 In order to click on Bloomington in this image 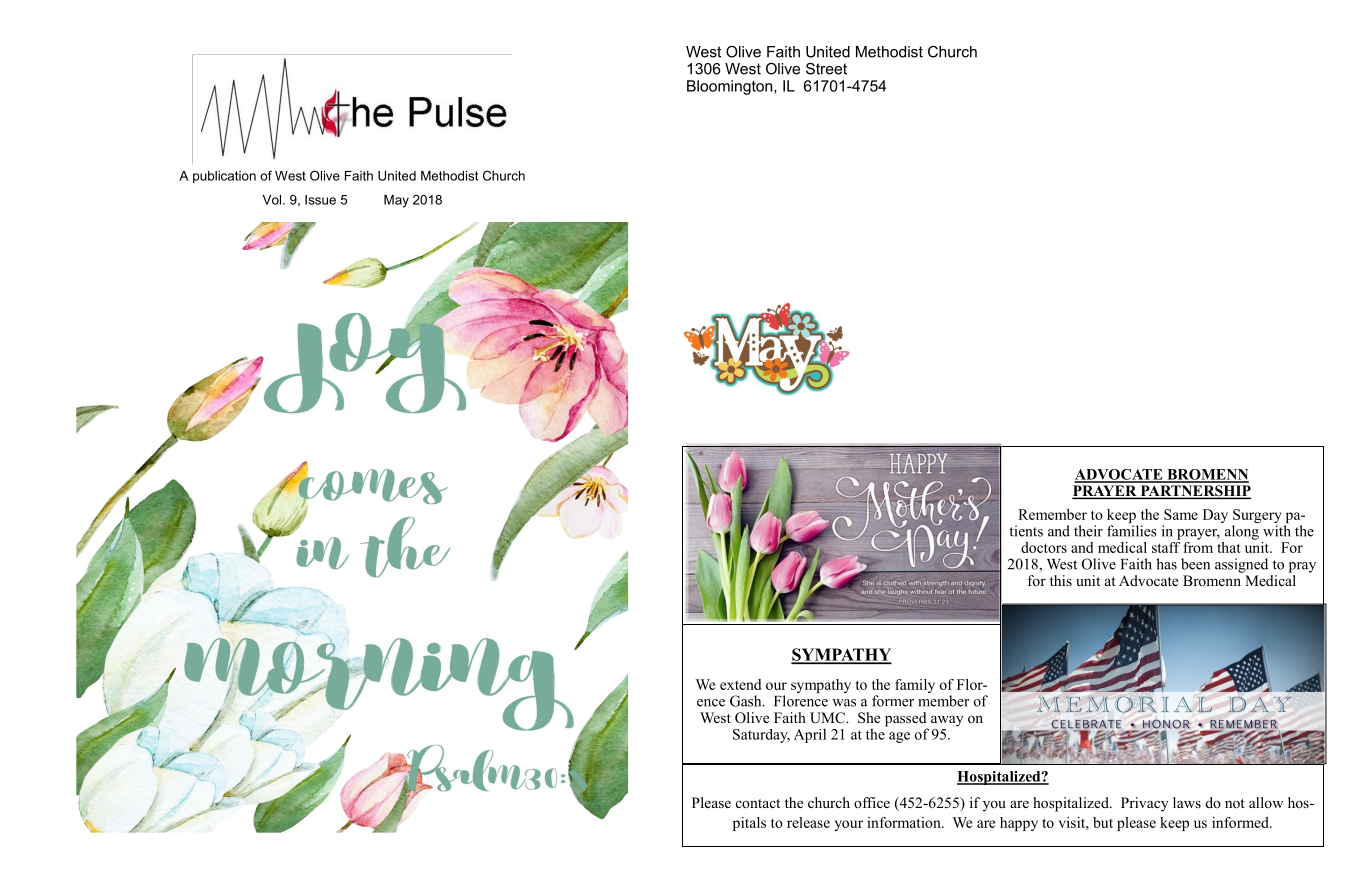, I will do `click(731, 87)`.
